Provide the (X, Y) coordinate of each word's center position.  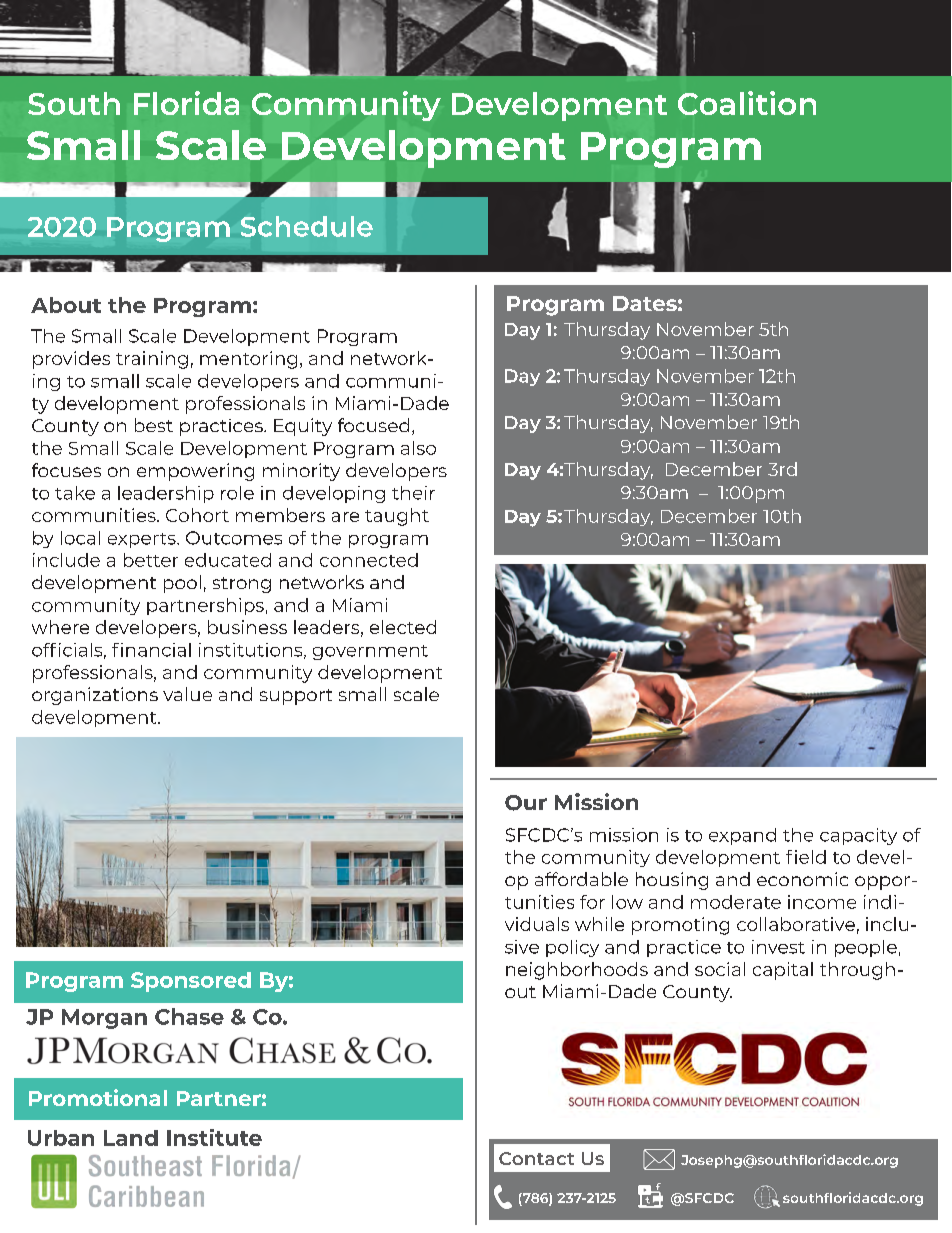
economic (802, 879)
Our (526, 803)
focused (373, 425)
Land (131, 1138)
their (413, 493)
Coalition (747, 103)
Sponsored (191, 982)
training (152, 360)
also (418, 448)
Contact (536, 1158)
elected (403, 627)
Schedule (307, 226)
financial (151, 650)
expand (742, 836)
